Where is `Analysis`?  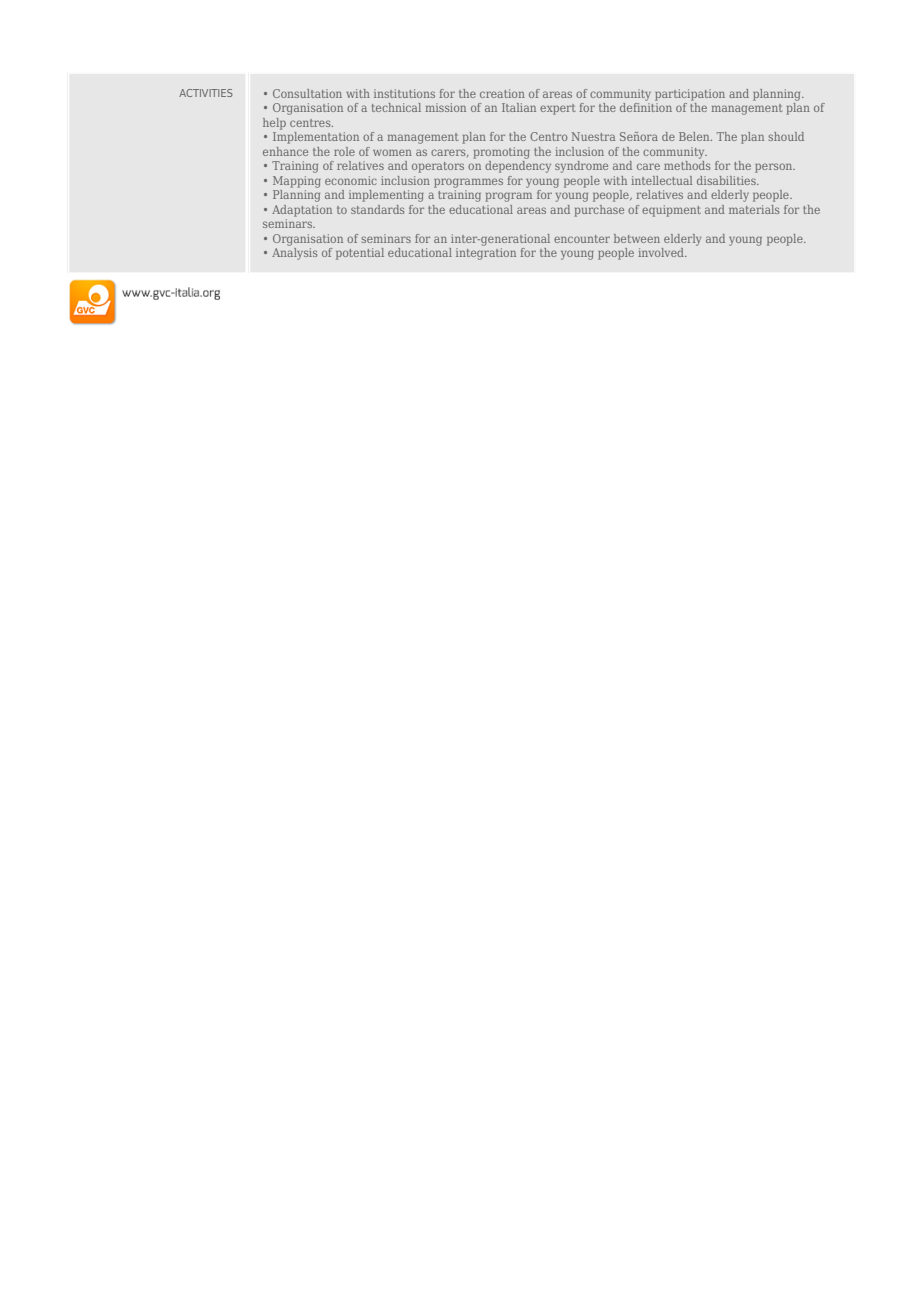
Analysis is located at coordinates (294, 252).
